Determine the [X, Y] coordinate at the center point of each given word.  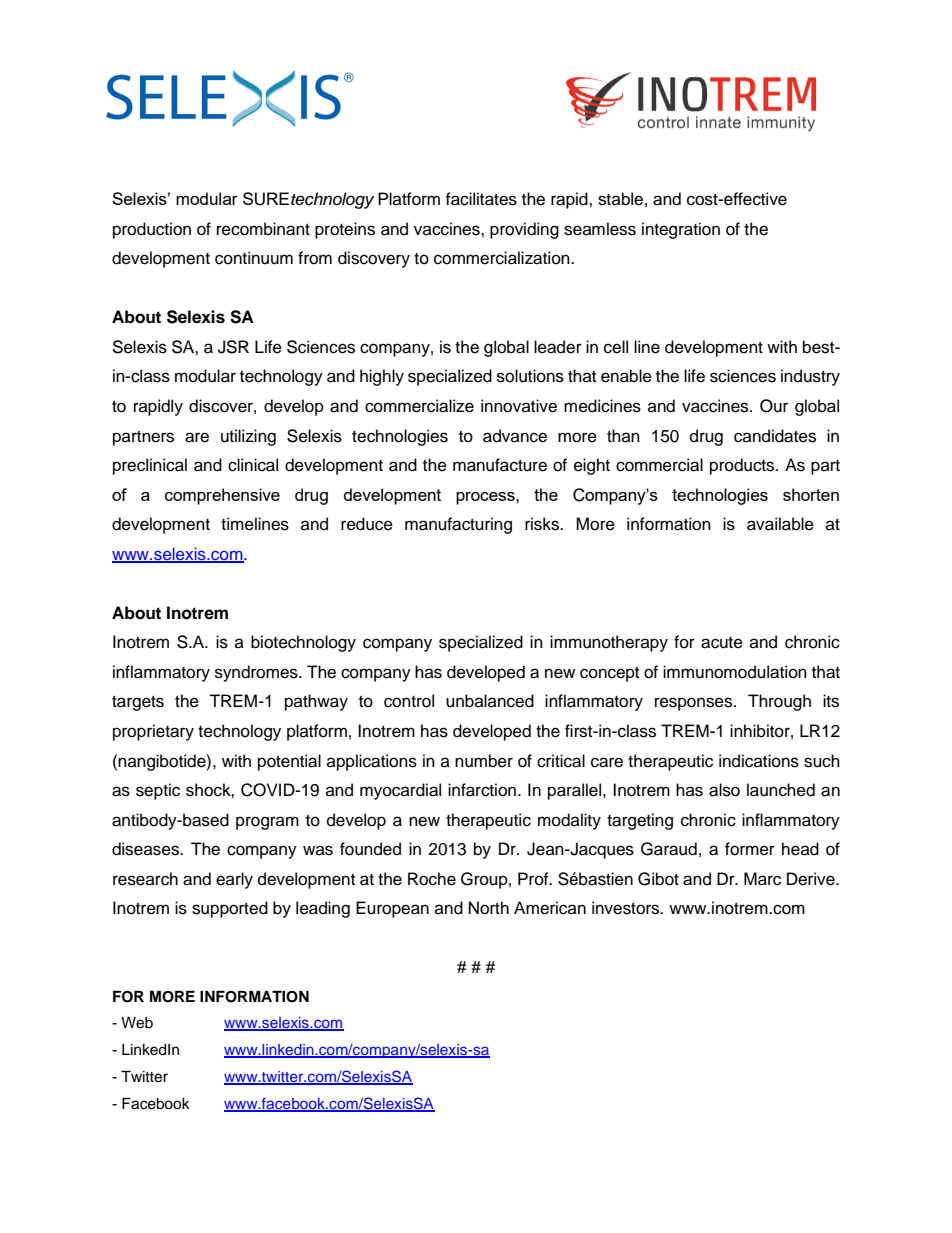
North [489, 908]
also [724, 790]
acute [722, 643]
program [267, 823]
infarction [482, 790]
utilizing [248, 437]
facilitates [481, 199]
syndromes [257, 673]
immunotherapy [609, 643]
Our [774, 406]
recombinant [263, 229]
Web [137, 1023]
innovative [519, 406]
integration [681, 230]
